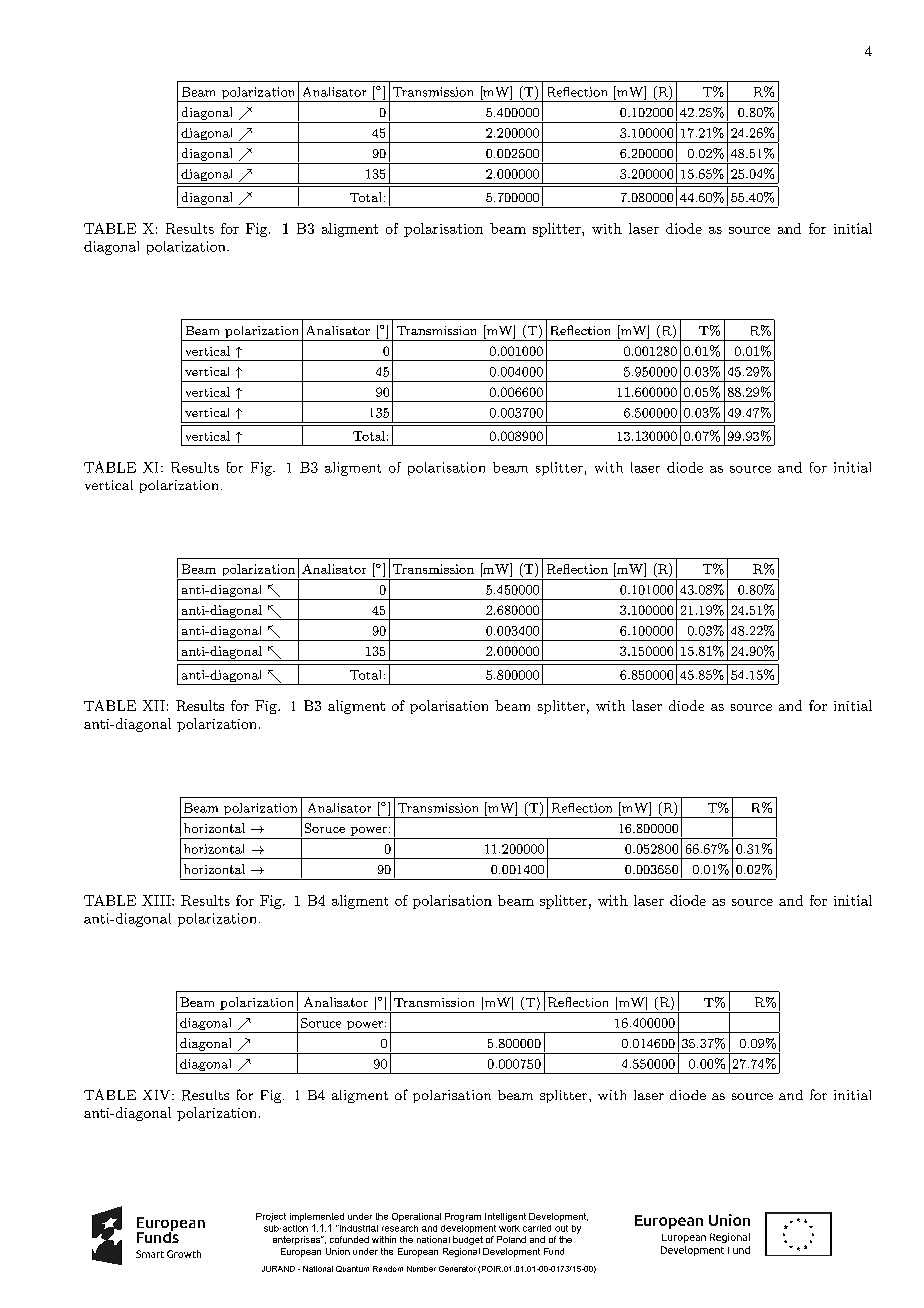 This page has width=924, height=1308. What do you see at coordinates (463, 1217) in the page?
I see `Program` at bounding box center [463, 1217].
